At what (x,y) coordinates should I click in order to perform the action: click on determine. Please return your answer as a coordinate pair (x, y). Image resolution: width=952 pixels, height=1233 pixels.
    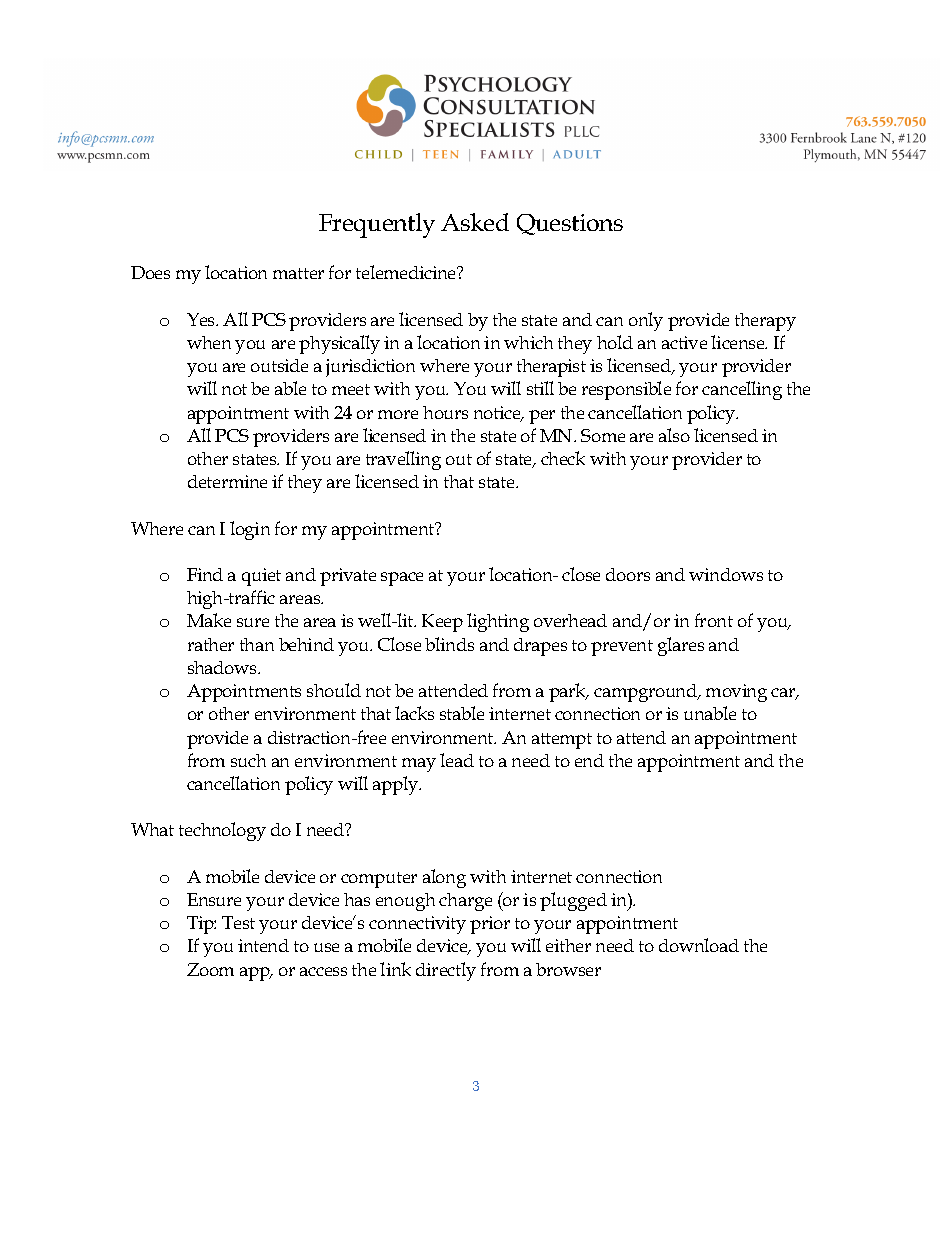
    Looking at the image, I should click on (227, 481).
